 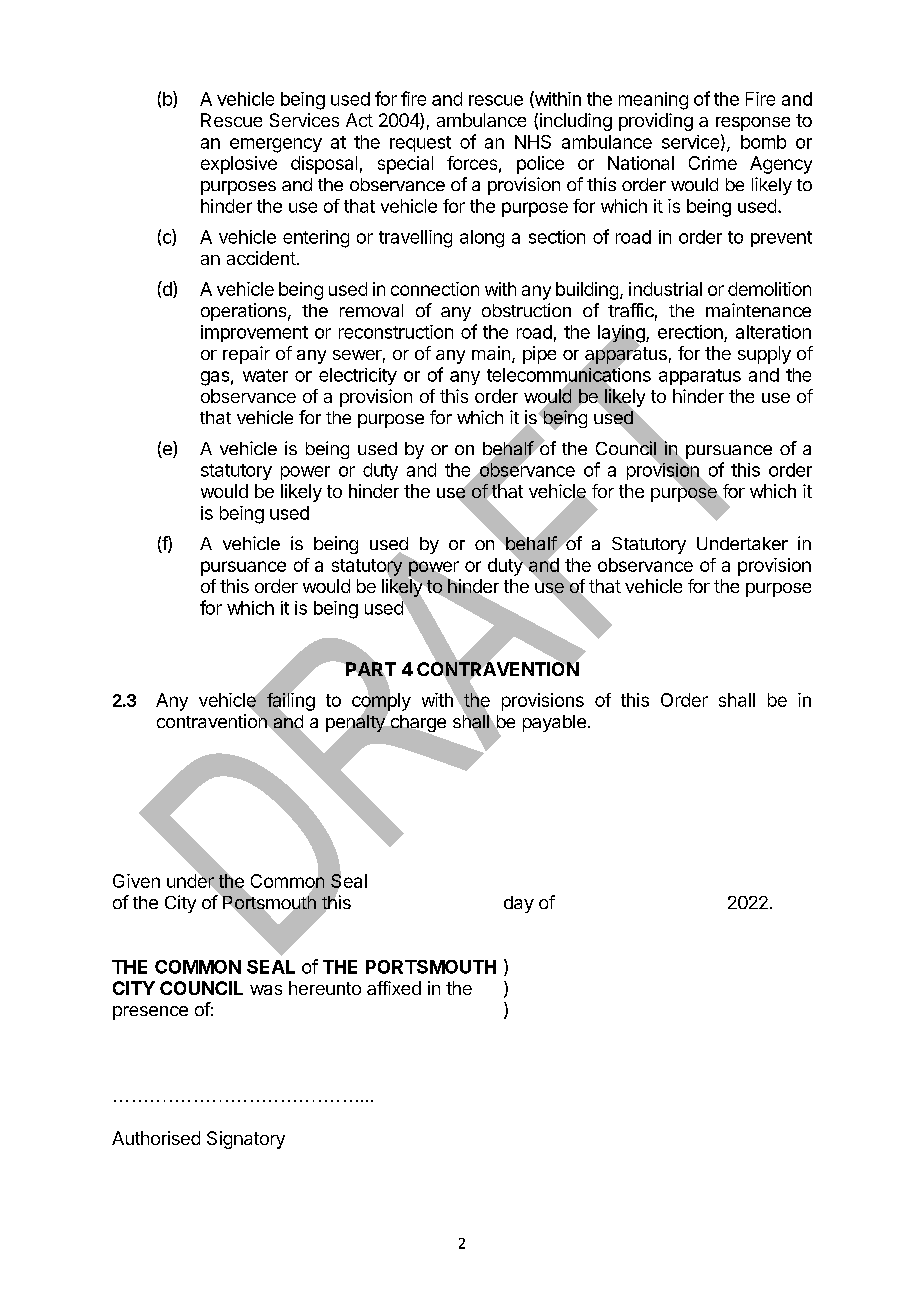 I want to click on Given, so click(x=136, y=881).
